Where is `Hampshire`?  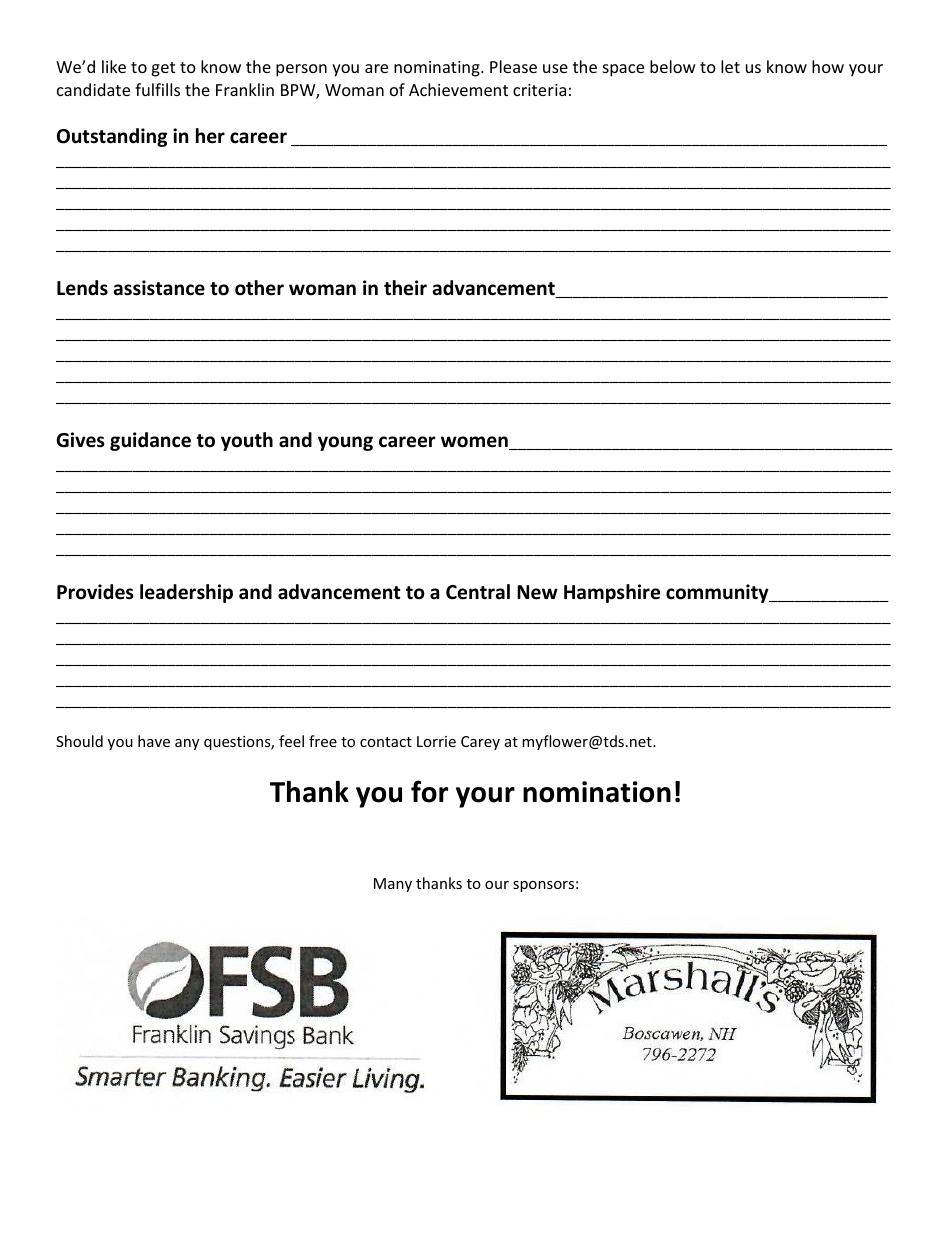
Hampshire is located at coordinates (612, 593).
